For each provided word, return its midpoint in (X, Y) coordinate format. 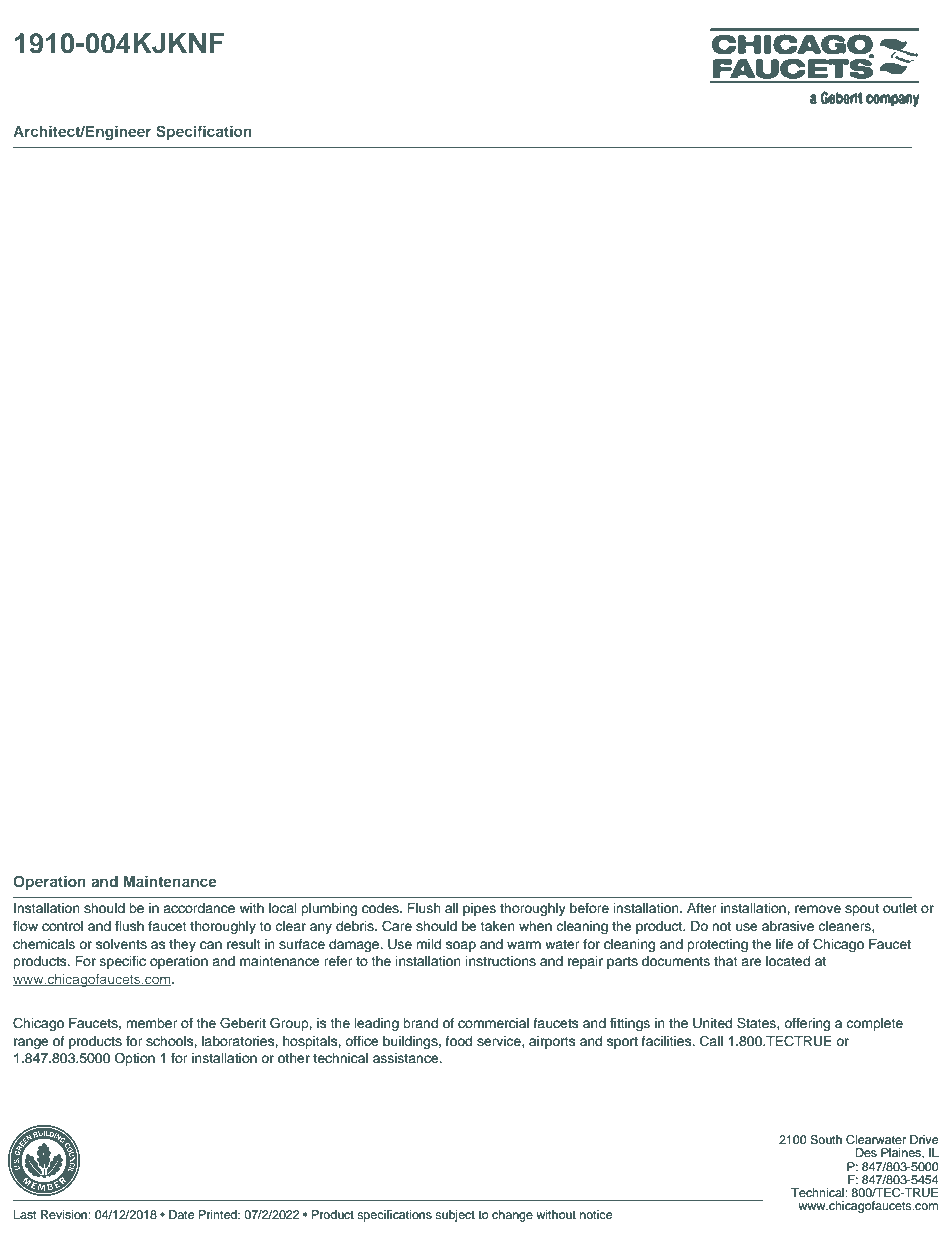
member (152, 1023)
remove (818, 909)
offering (807, 1024)
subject (455, 1216)
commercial (493, 1023)
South (826, 1140)
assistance (407, 1058)
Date (181, 1214)
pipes (479, 909)
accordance (199, 908)
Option (134, 1059)
